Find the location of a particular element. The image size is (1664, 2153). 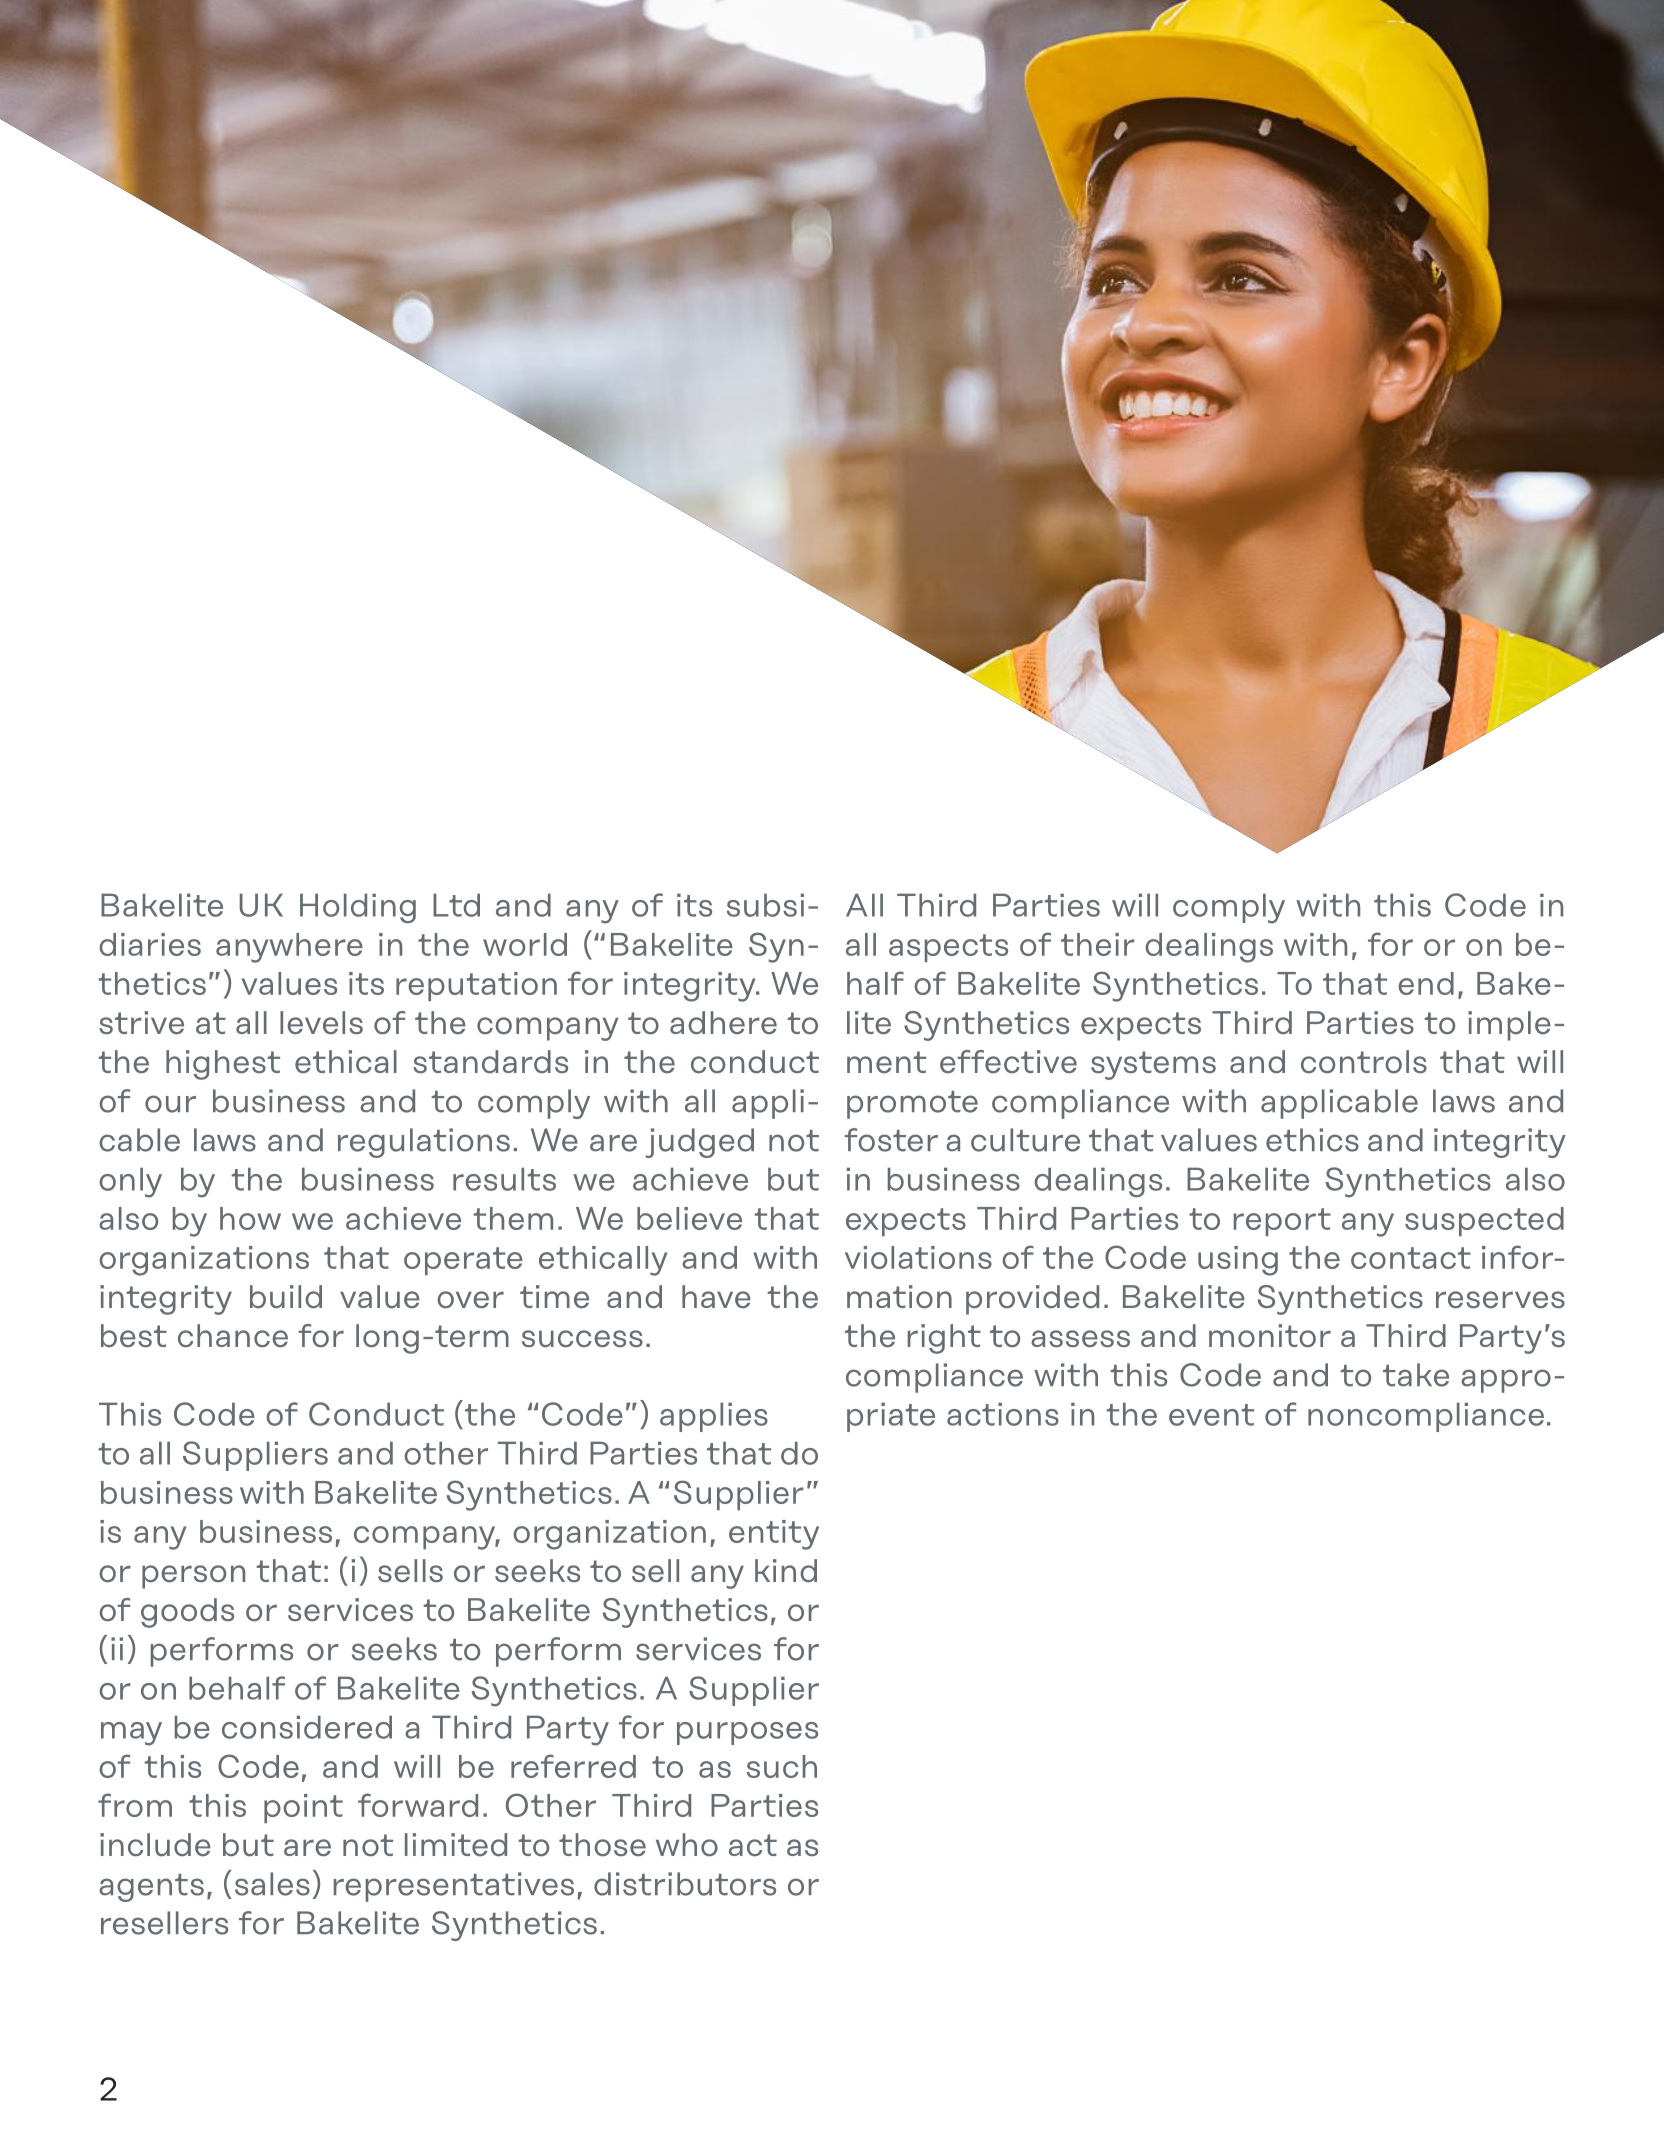

person is located at coordinates (193, 1577).
